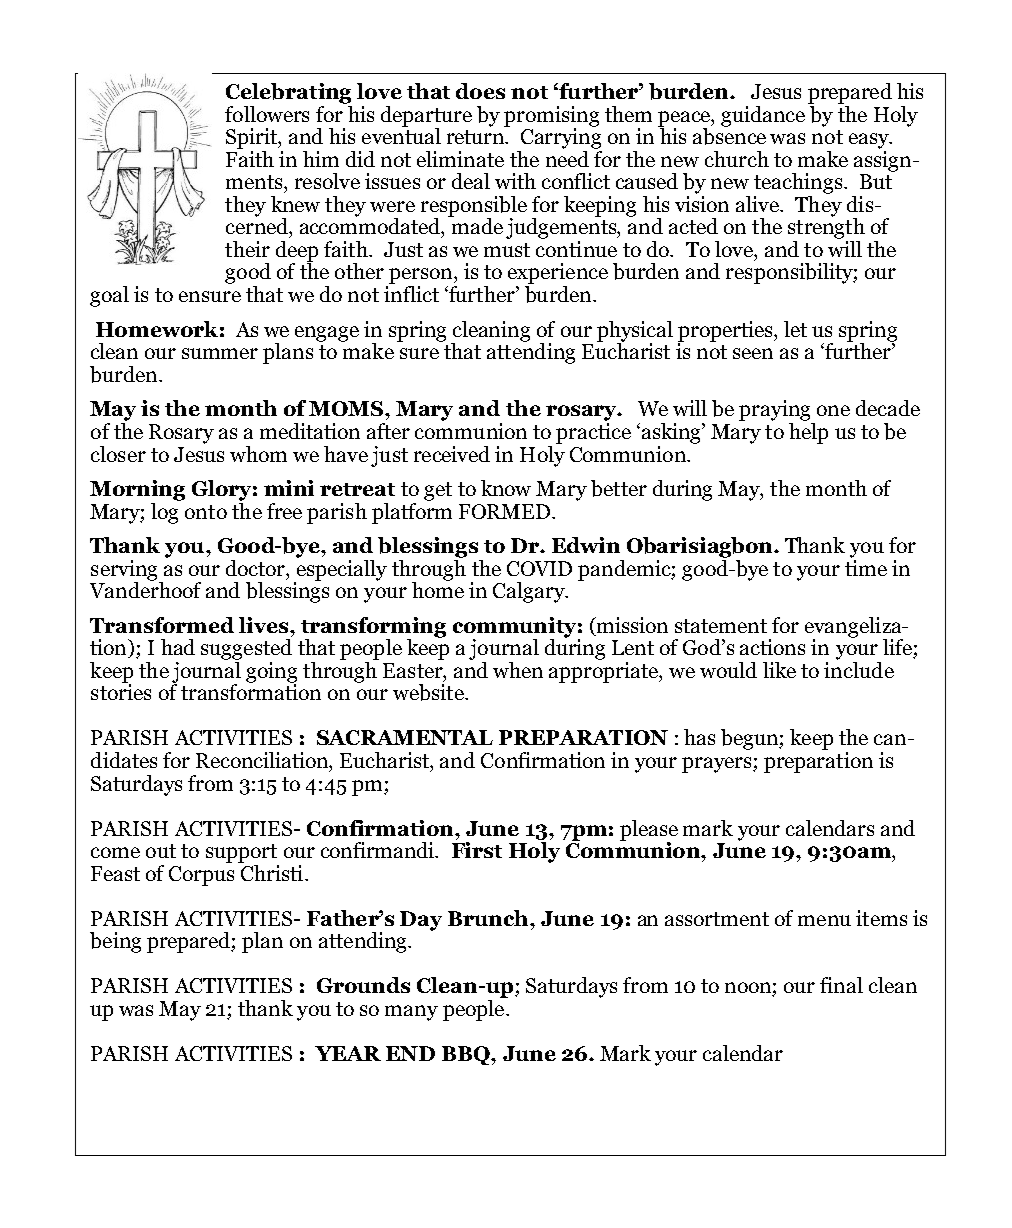  What do you see at coordinates (267, 114) in the screenshot?
I see `followers` at bounding box center [267, 114].
